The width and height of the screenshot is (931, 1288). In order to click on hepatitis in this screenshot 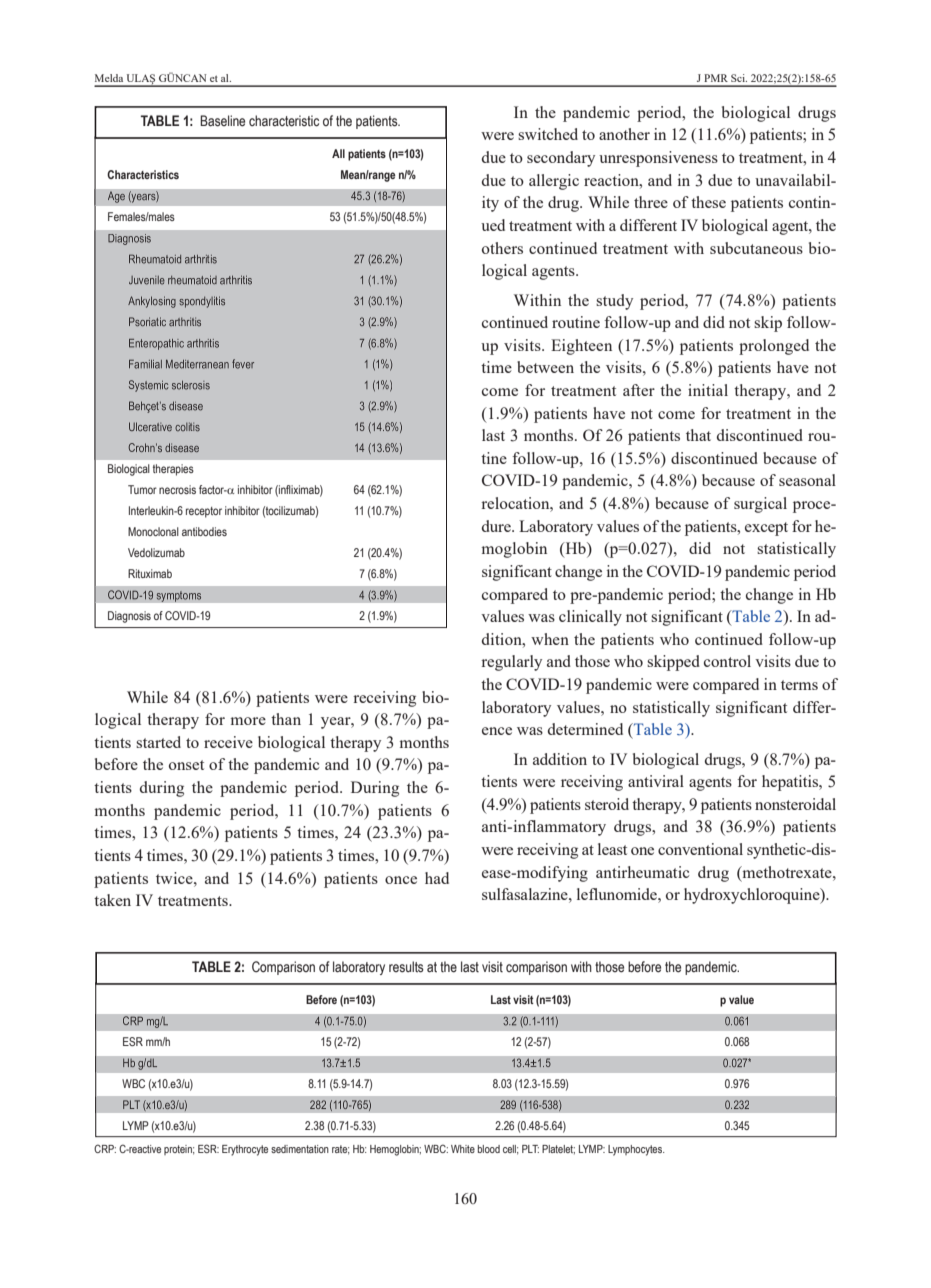, I will do `click(791, 783)`.
